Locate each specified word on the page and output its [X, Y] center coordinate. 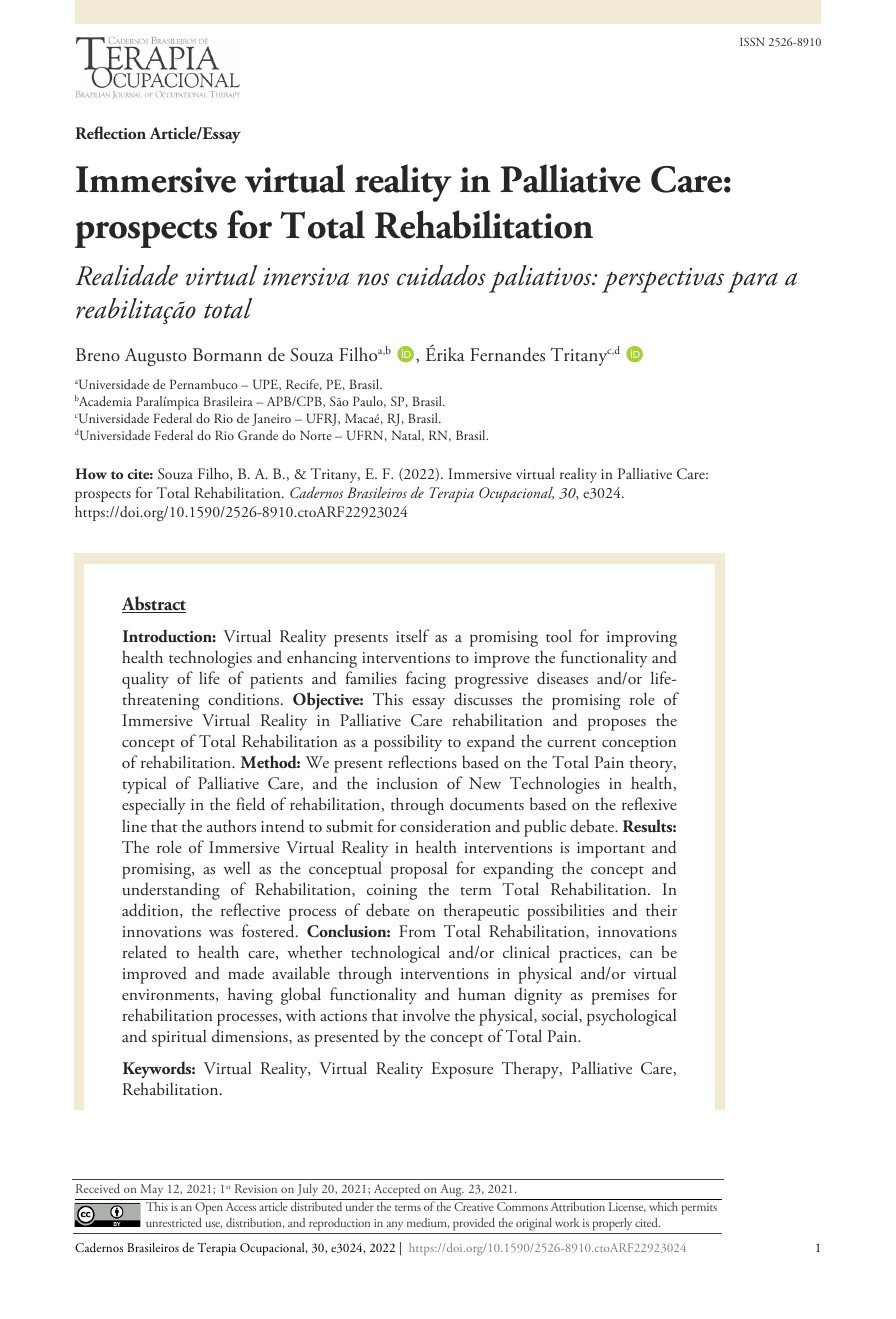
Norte [316, 435]
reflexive [649, 803]
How [91, 473]
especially [154, 806]
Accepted [397, 1192]
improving [642, 639]
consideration [445, 826]
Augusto [156, 357]
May [152, 1192]
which [663, 1206]
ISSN [752, 41]
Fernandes [507, 354]
